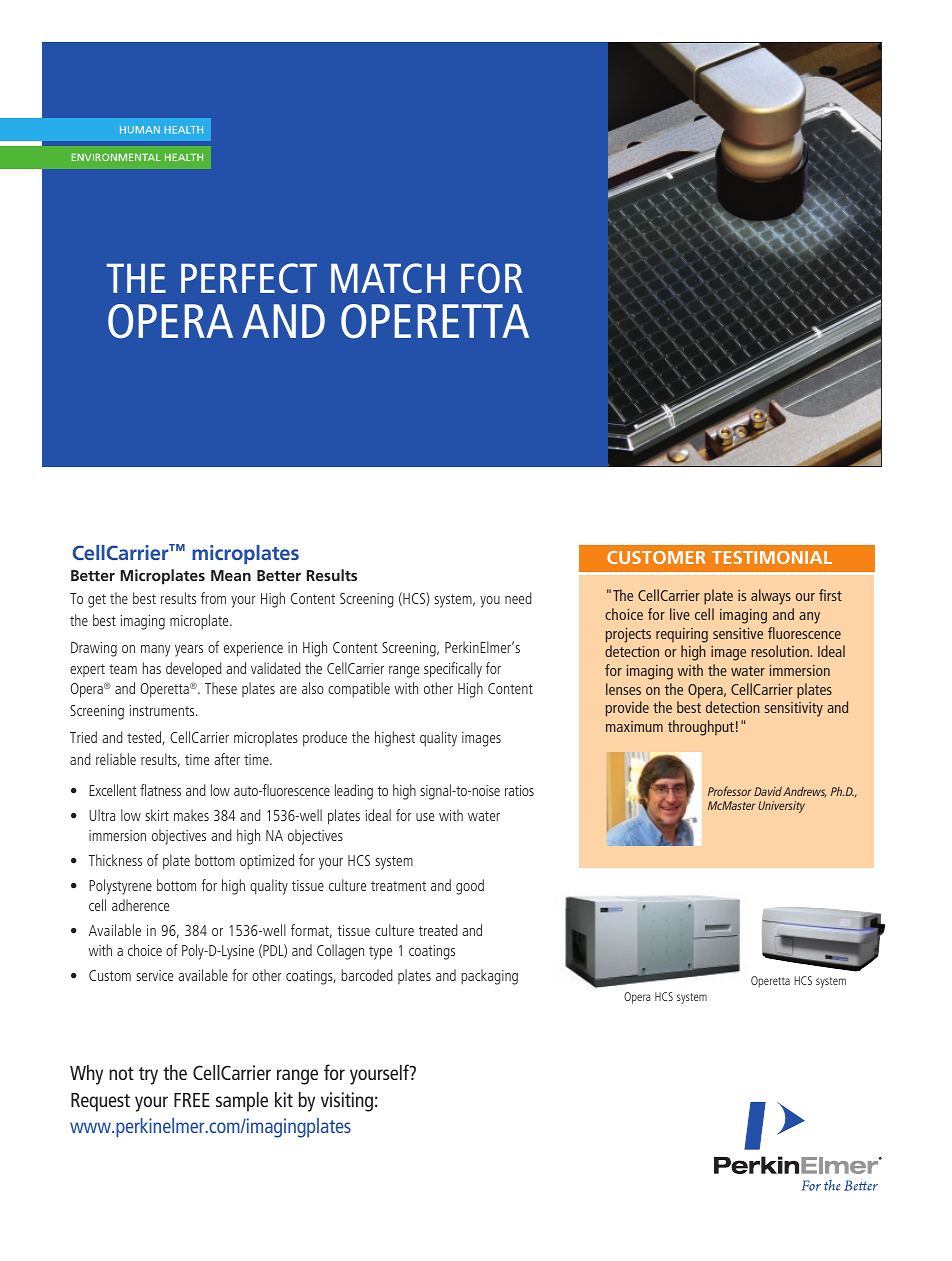  I want to click on University, so click(781, 807).
